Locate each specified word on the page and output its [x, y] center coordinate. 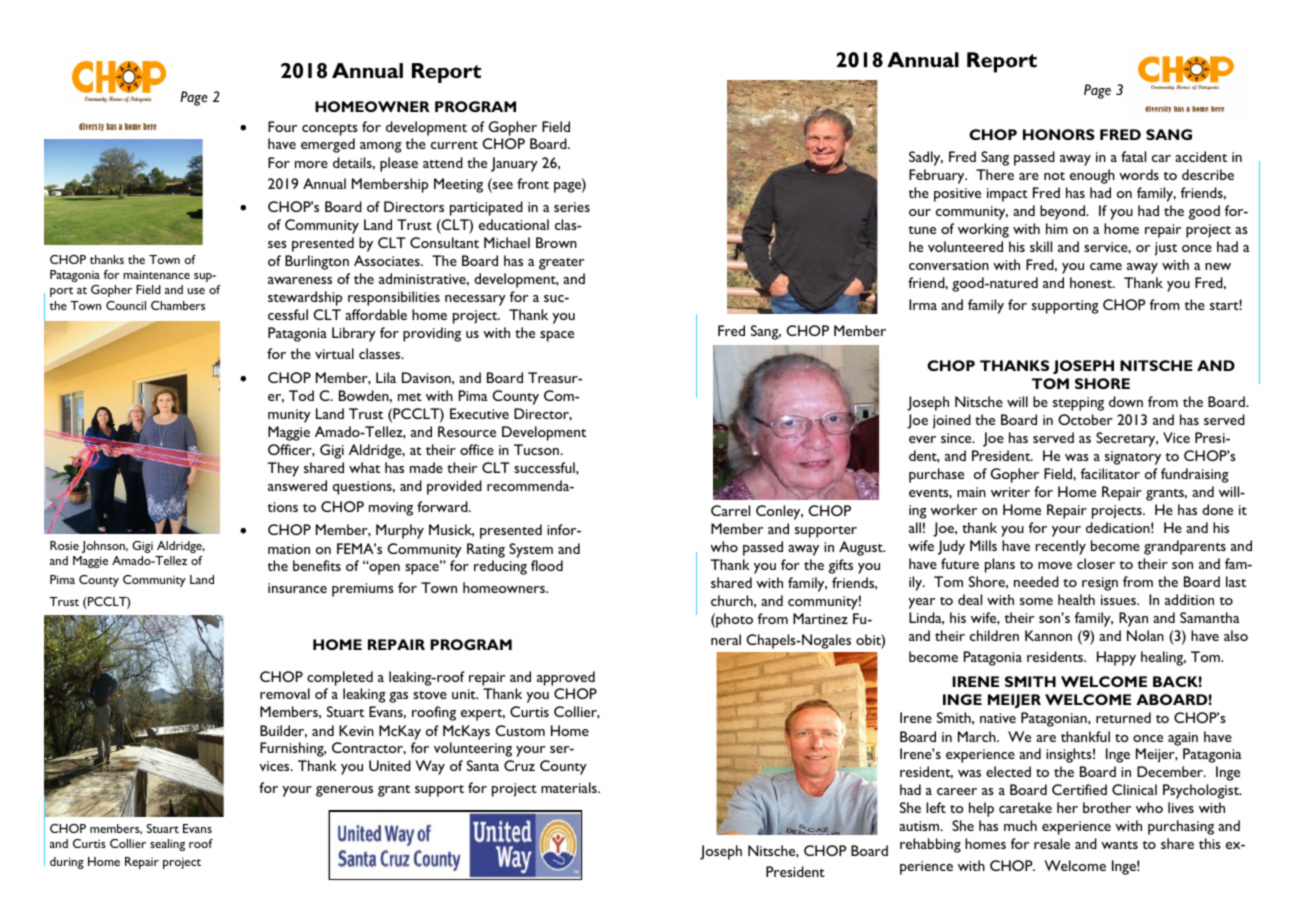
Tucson [536, 449]
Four [282, 126]
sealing [167, 845]
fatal [1133, 156]
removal [285, 693]
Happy [1116, 658]
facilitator [1110, 473]
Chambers [178, 305]
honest [1092, 282]
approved [566, 678]
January [514, 164]
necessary [475, 300]
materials [570, 787]
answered [297, 485]
